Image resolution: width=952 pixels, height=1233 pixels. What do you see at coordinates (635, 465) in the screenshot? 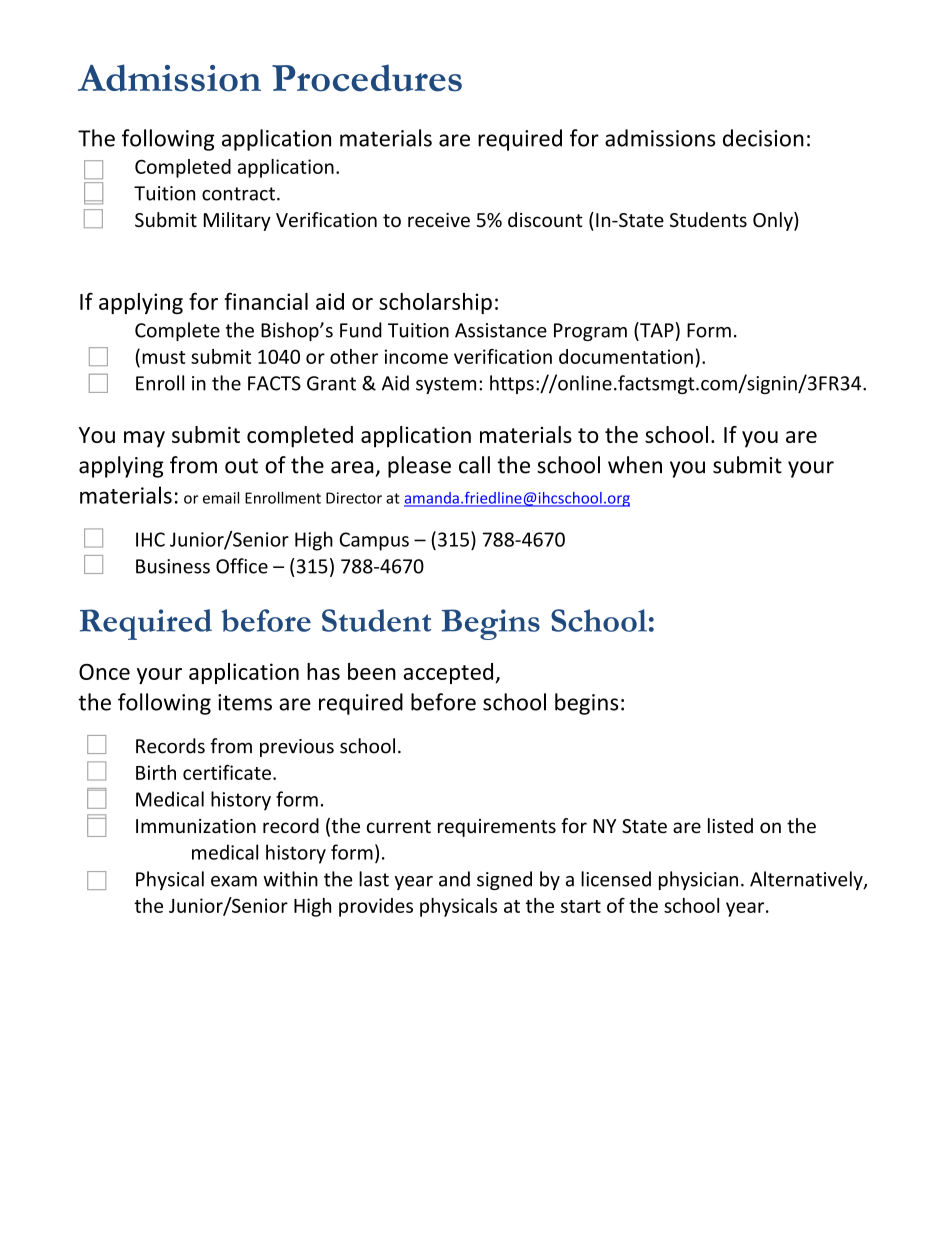
I see `when` at bounding box center [635, 465].
